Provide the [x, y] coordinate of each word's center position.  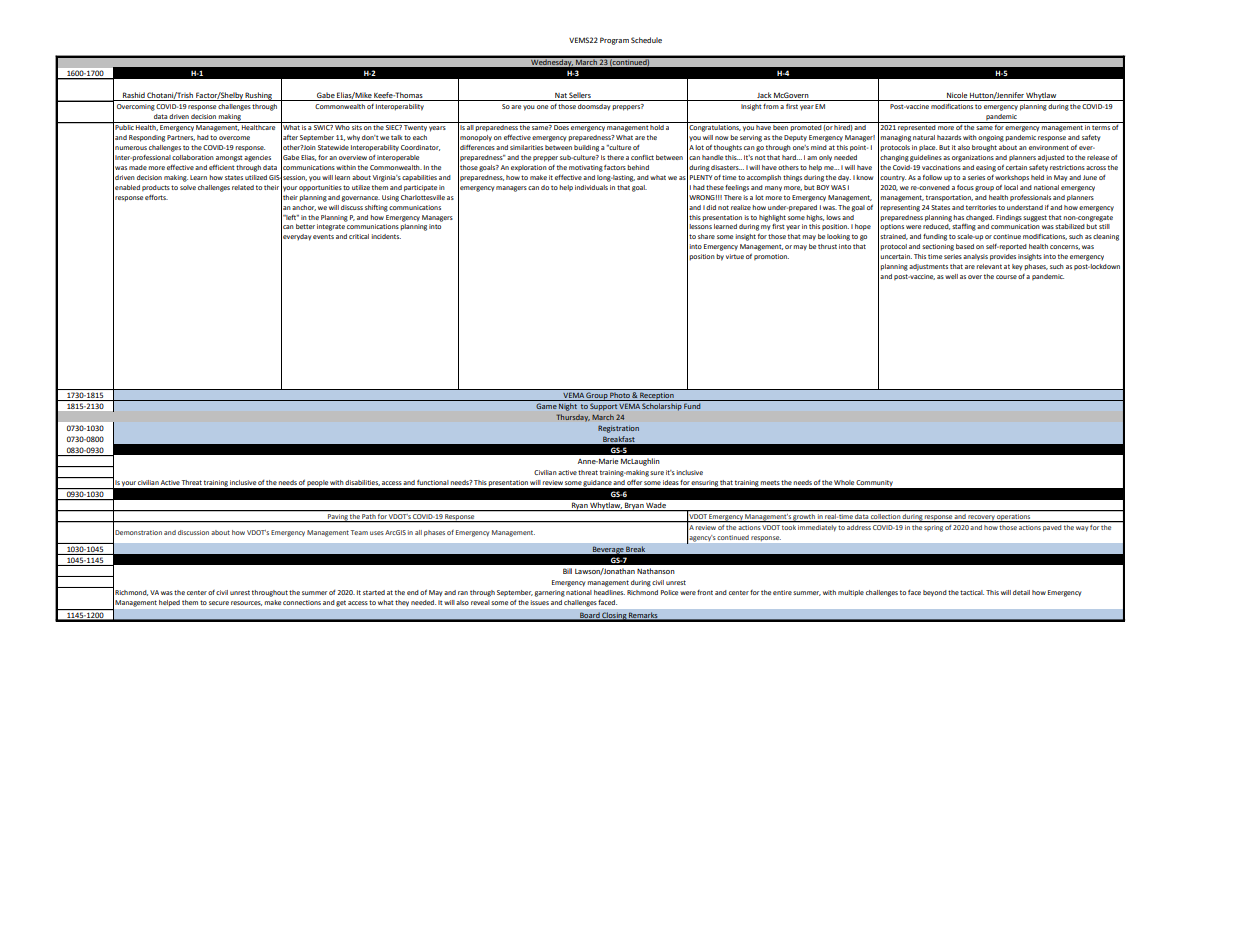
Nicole [957, 96]
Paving [337, 518]
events [323, 236]
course [1006, 277]
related [243, 187]
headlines [609, 592]
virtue [735, 256]
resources [246, 603]
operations [1014, 518]
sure [657, 473]
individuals [591, 187]
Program [614, 41]
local [1011, 187]
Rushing [259, 96]
